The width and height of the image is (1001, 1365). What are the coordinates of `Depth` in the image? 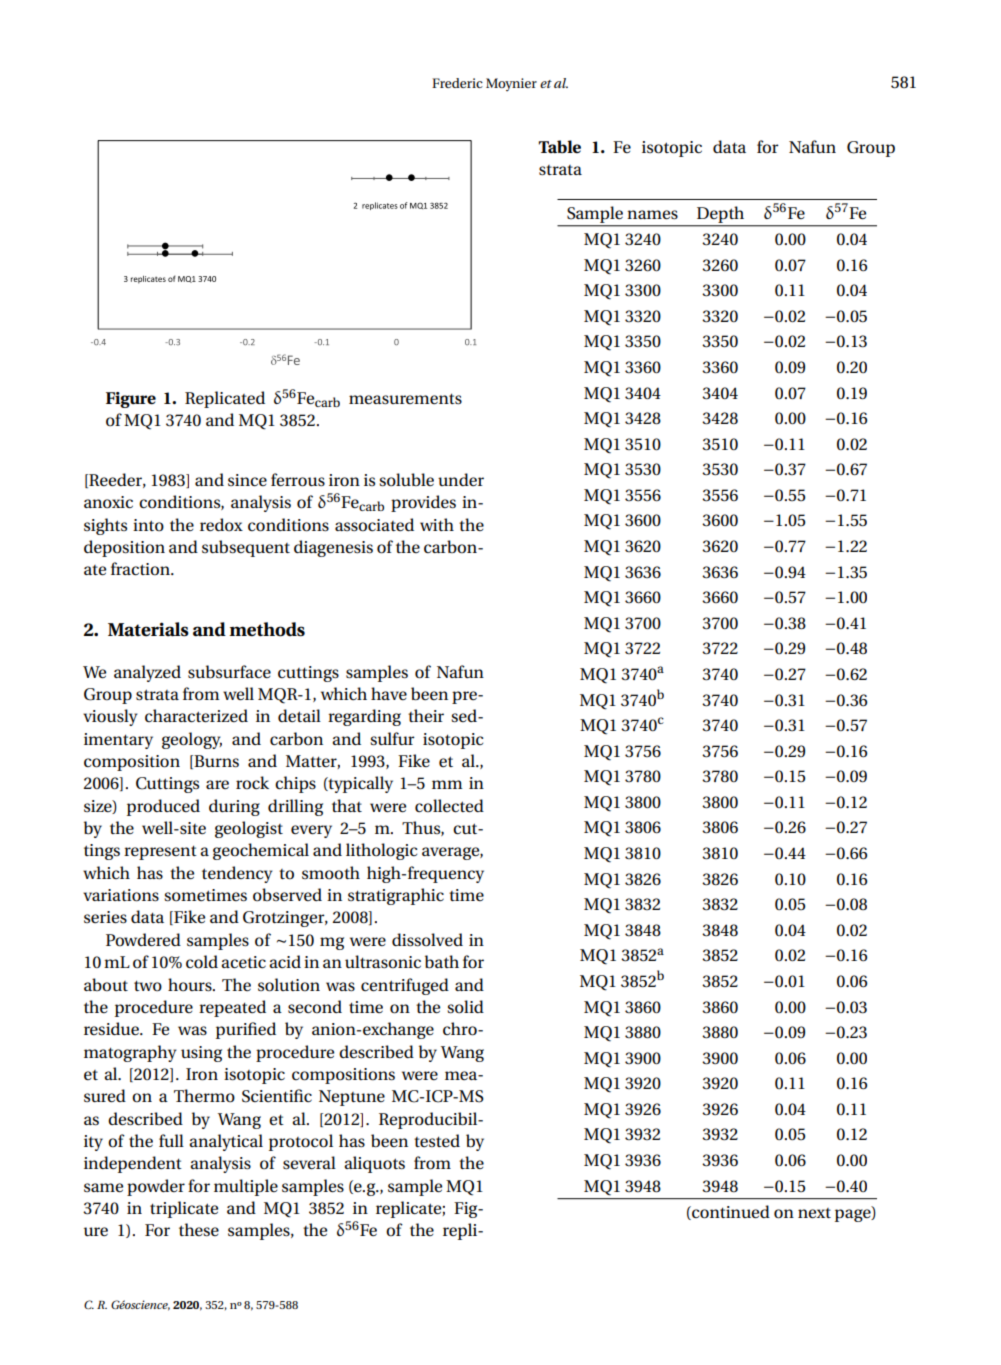 It's located at (720, 214).
